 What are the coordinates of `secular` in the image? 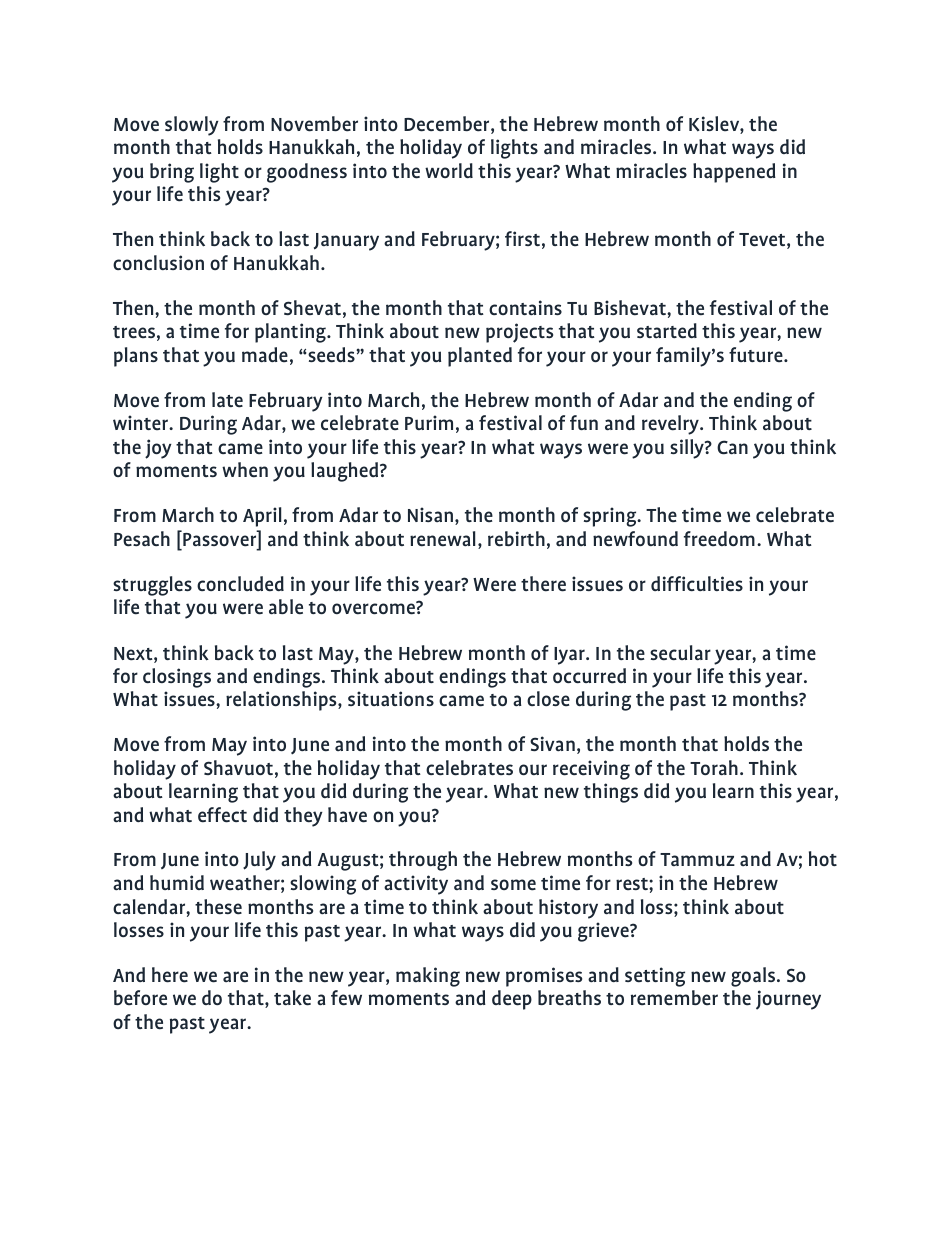 It's located at (680, 653).
